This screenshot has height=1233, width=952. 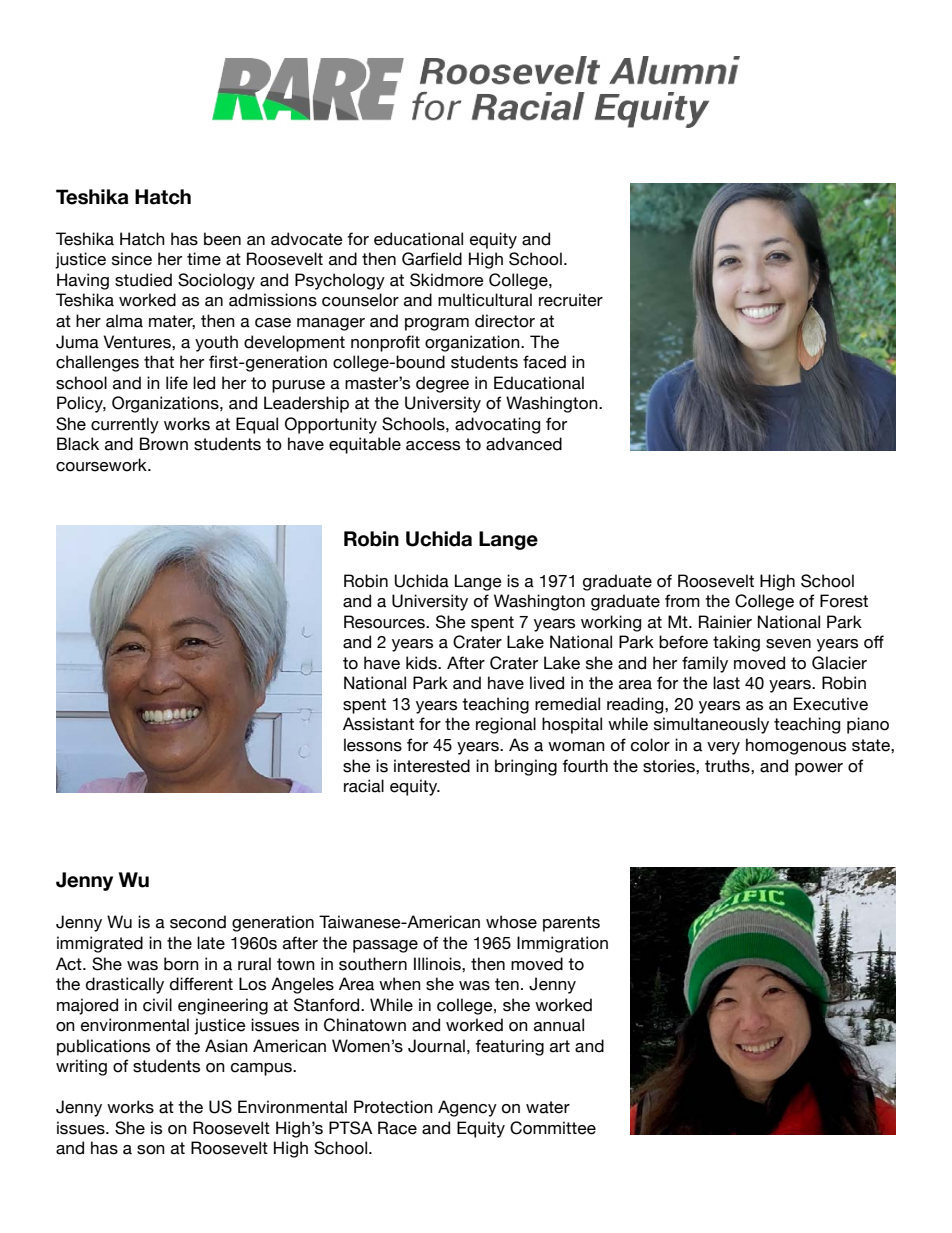 I want to click on Assistant, so click(x=378, y=724).
